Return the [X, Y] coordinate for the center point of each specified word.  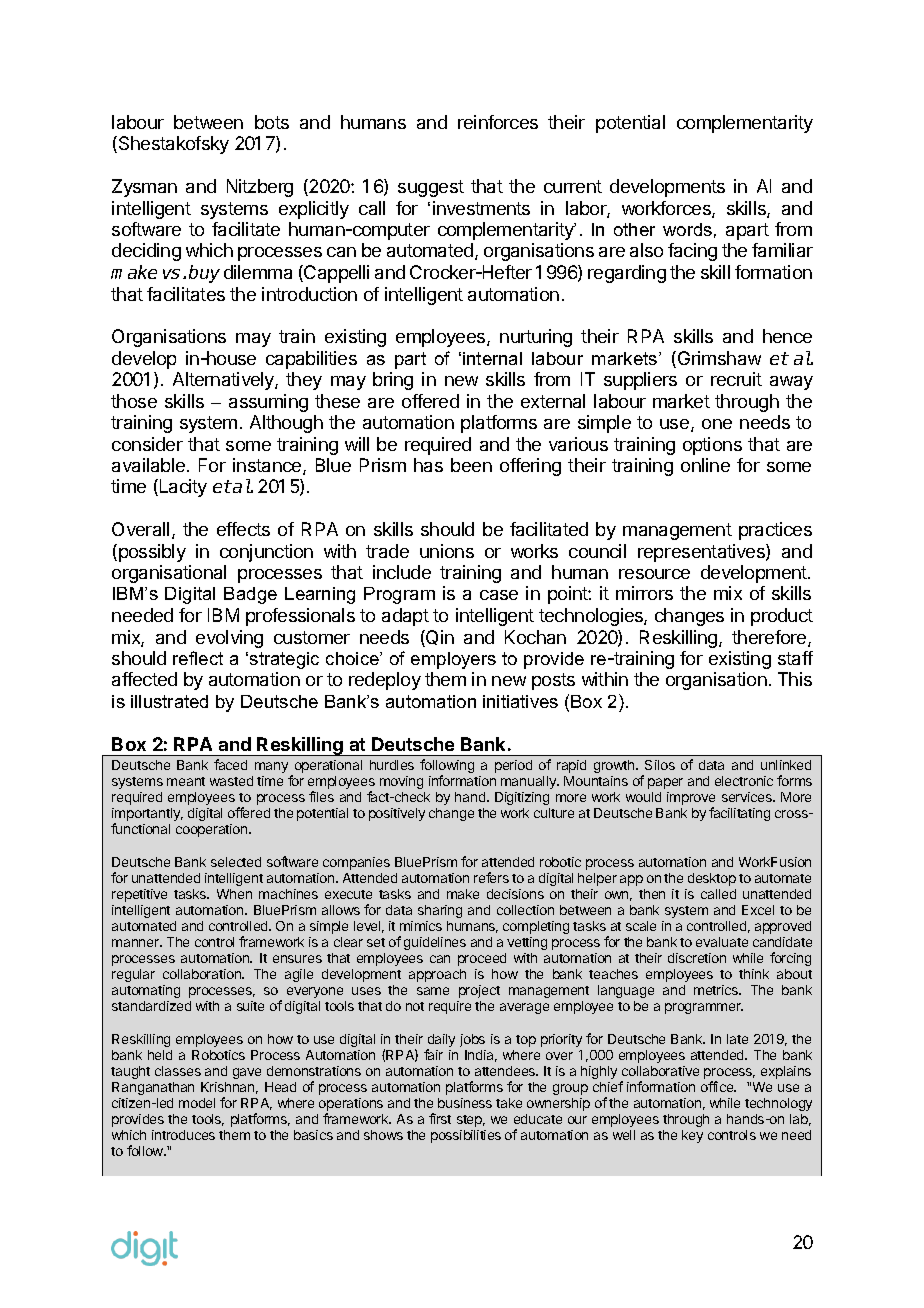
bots [272, 122]
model [197, 1103]
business [465, 1103]
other [634, 229]
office [718, 1086]
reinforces [498, 122]
